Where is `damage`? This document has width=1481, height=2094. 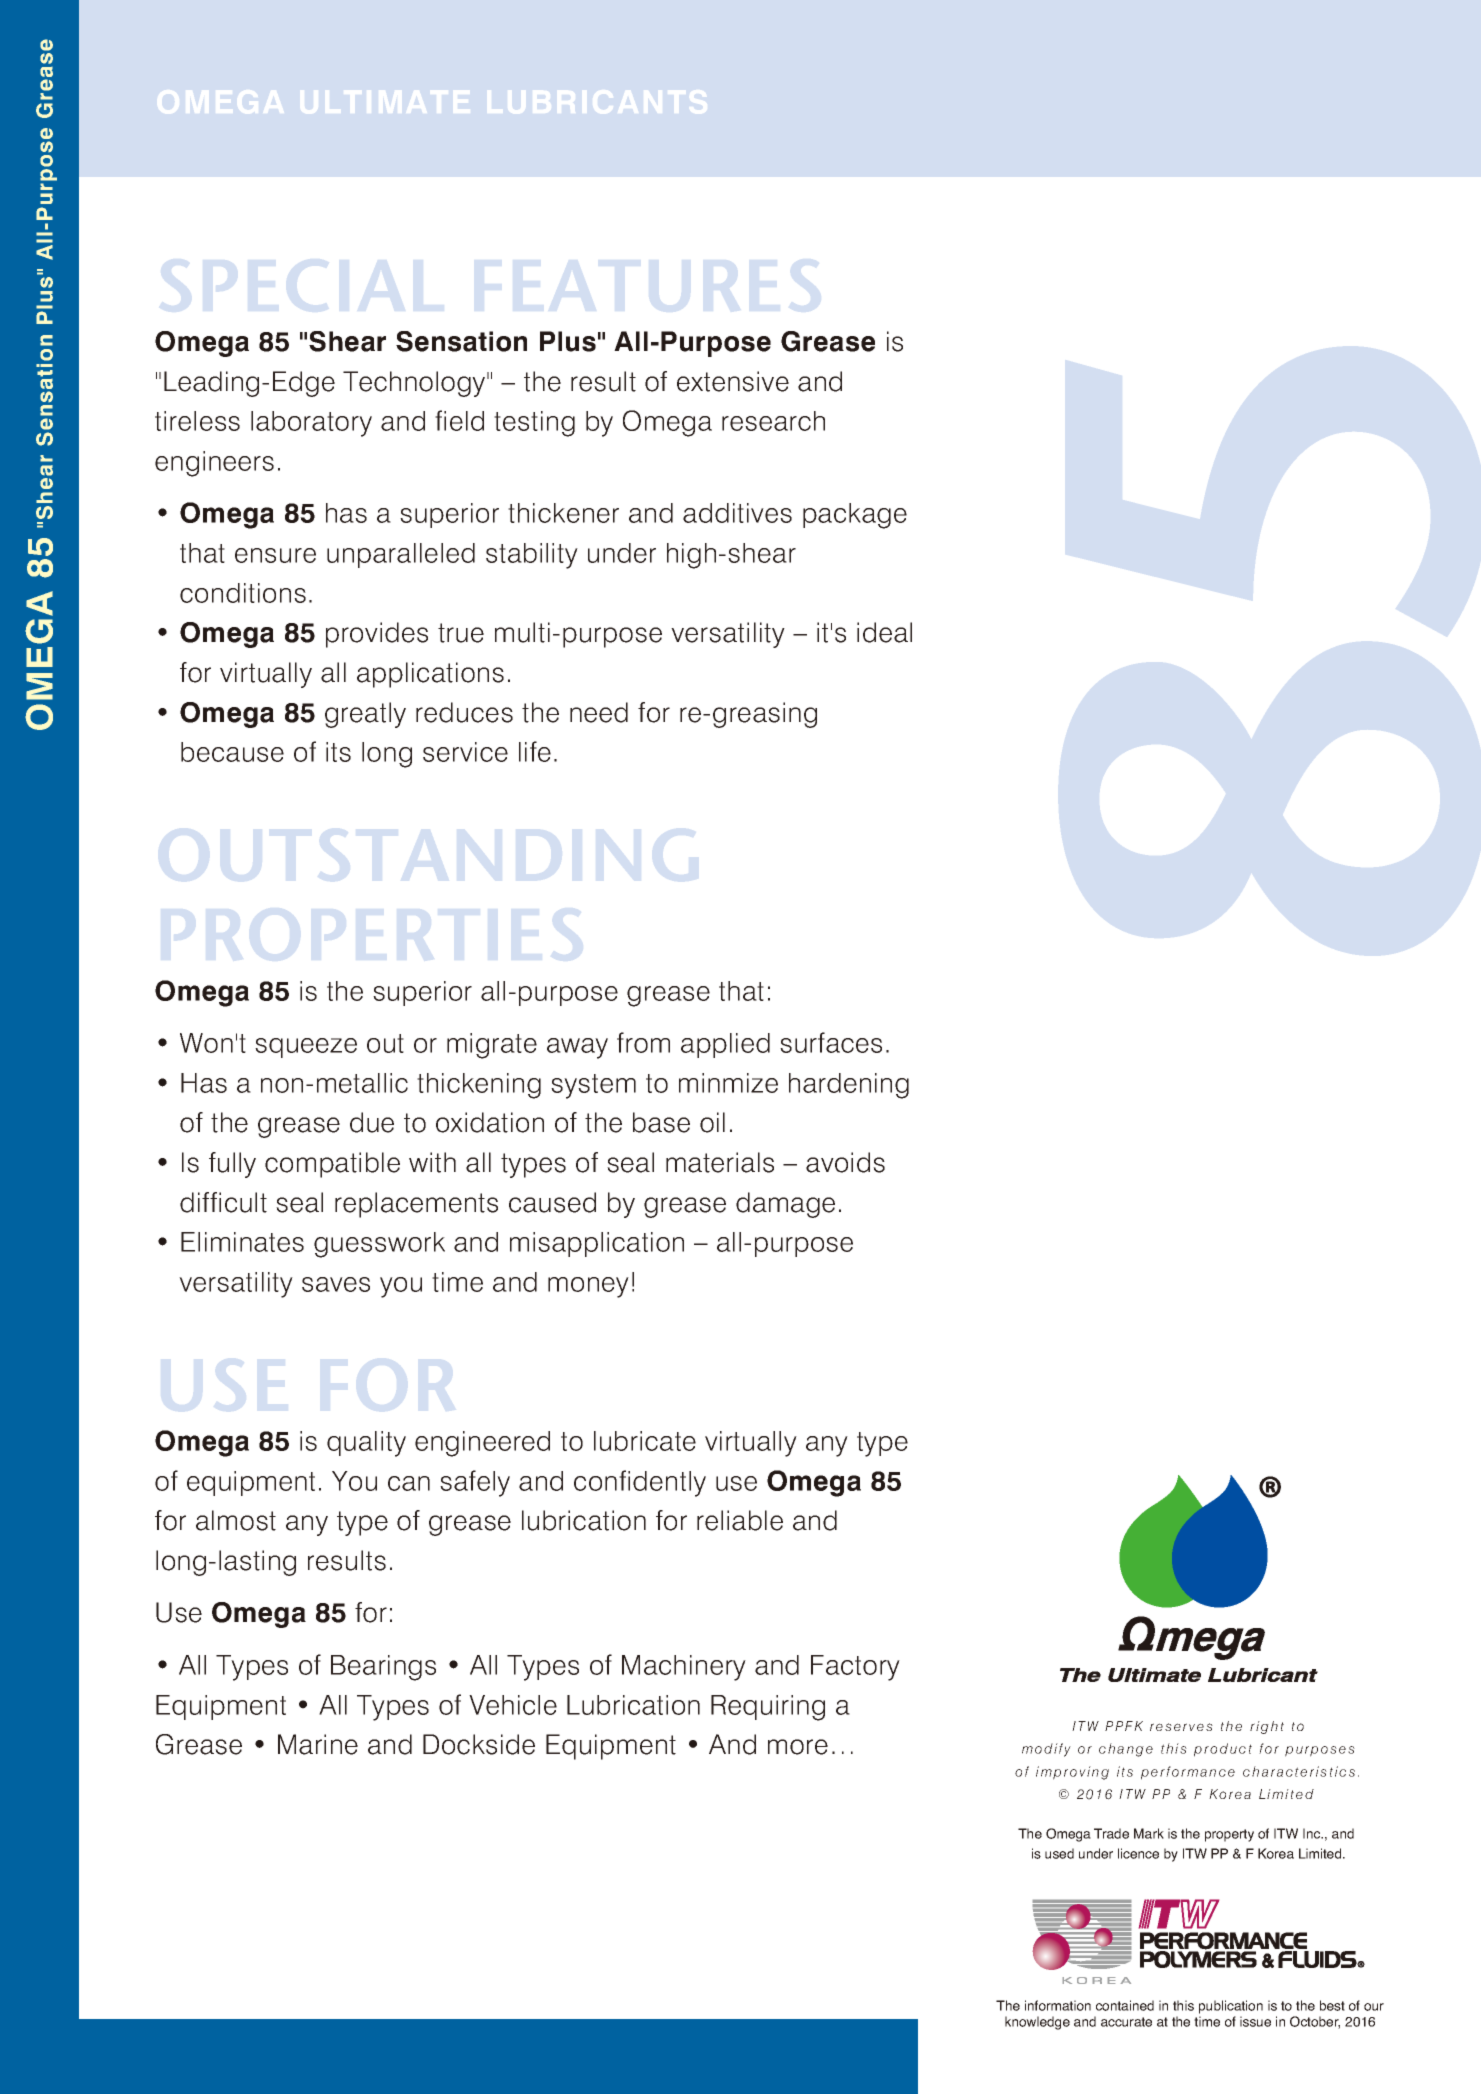
damage is located at coordinates (785, 1205).
